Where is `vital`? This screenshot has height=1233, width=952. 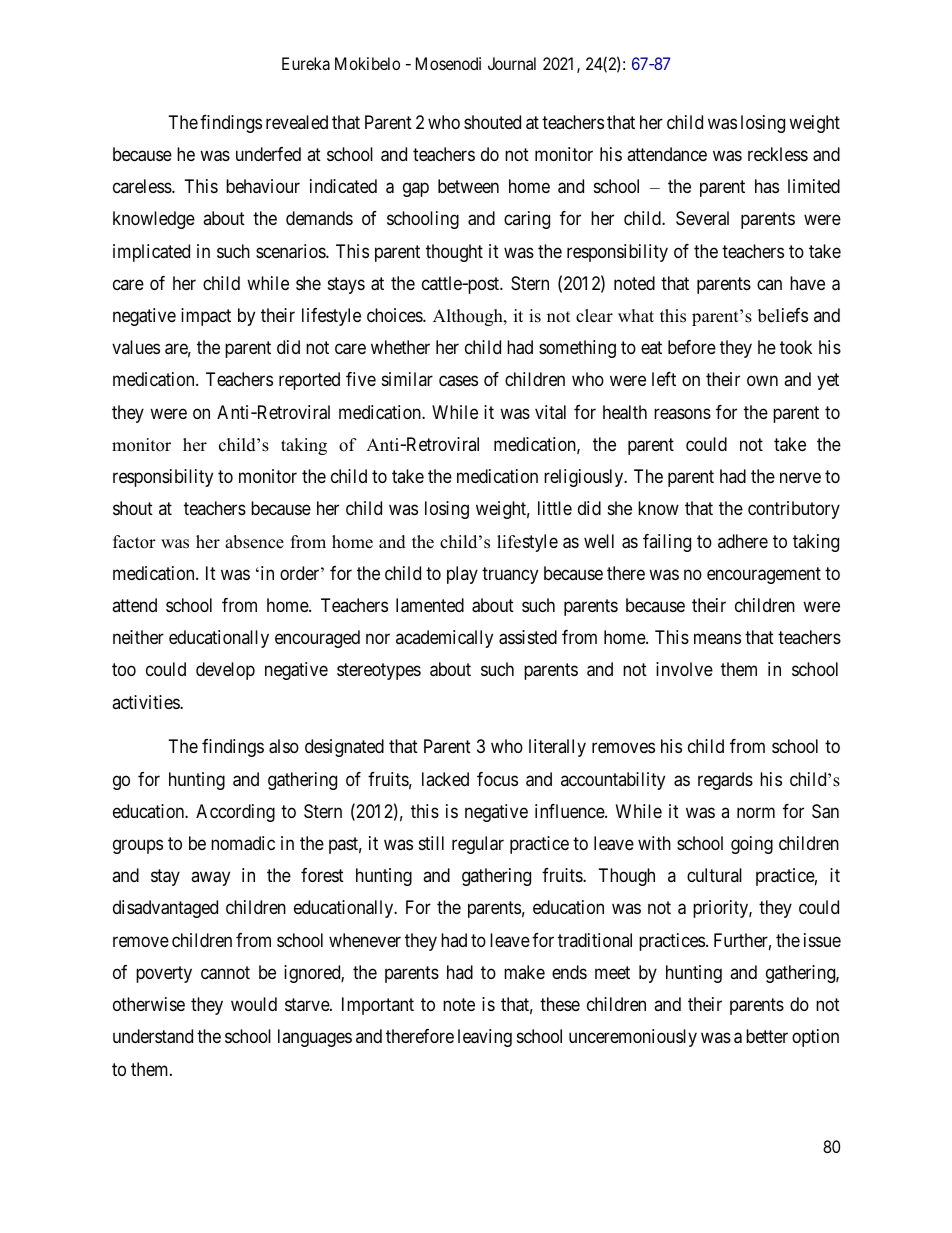
vital is located at coordinates (550, 412).
